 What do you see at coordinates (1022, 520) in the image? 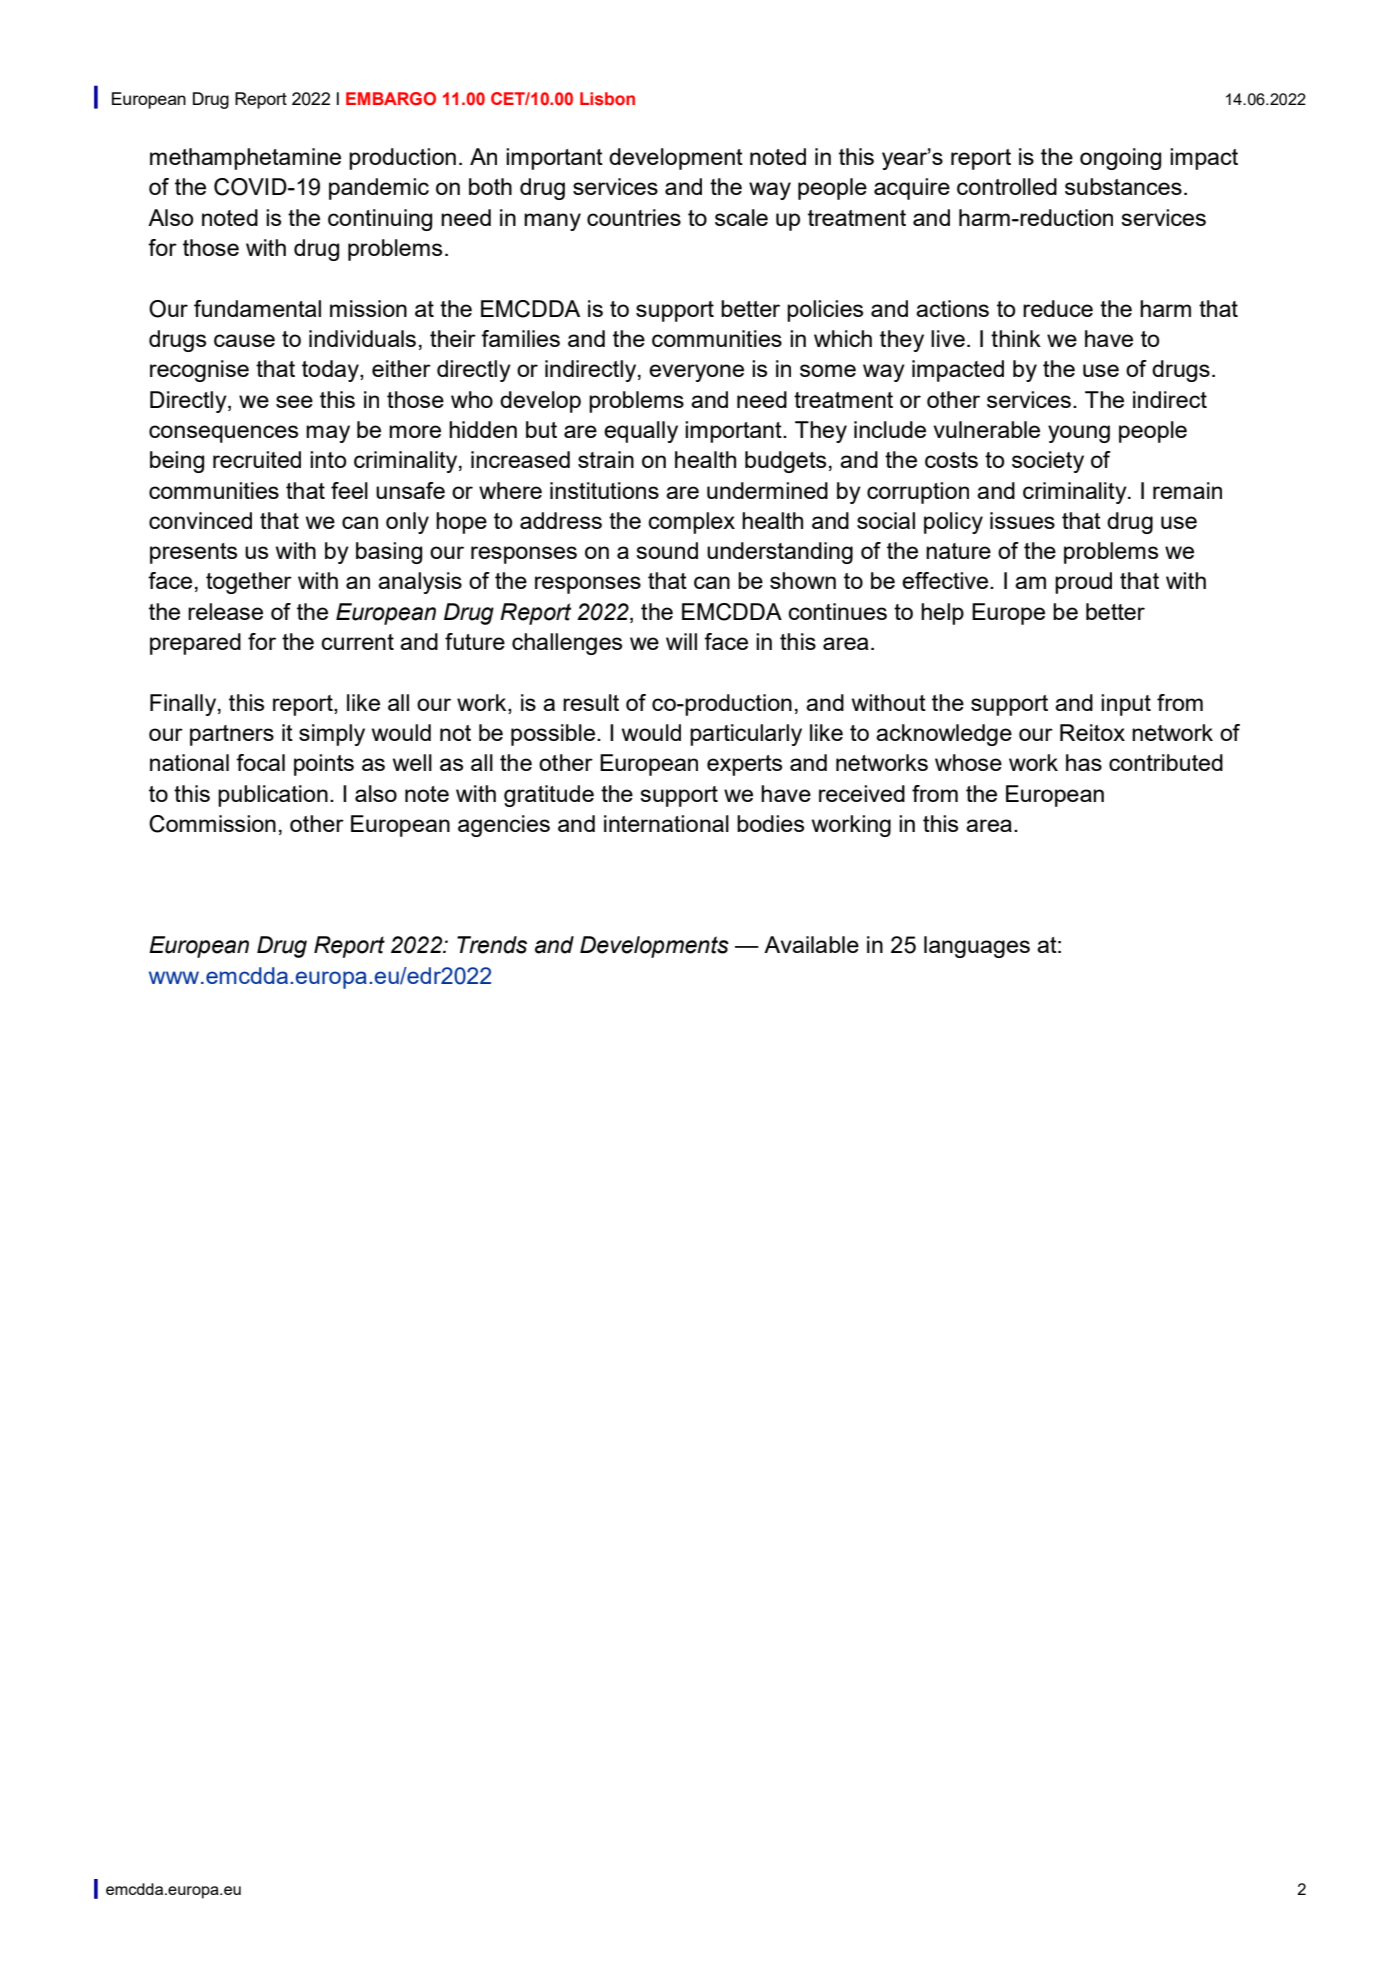
I see `issues` at bounding box center [1022, 520].
